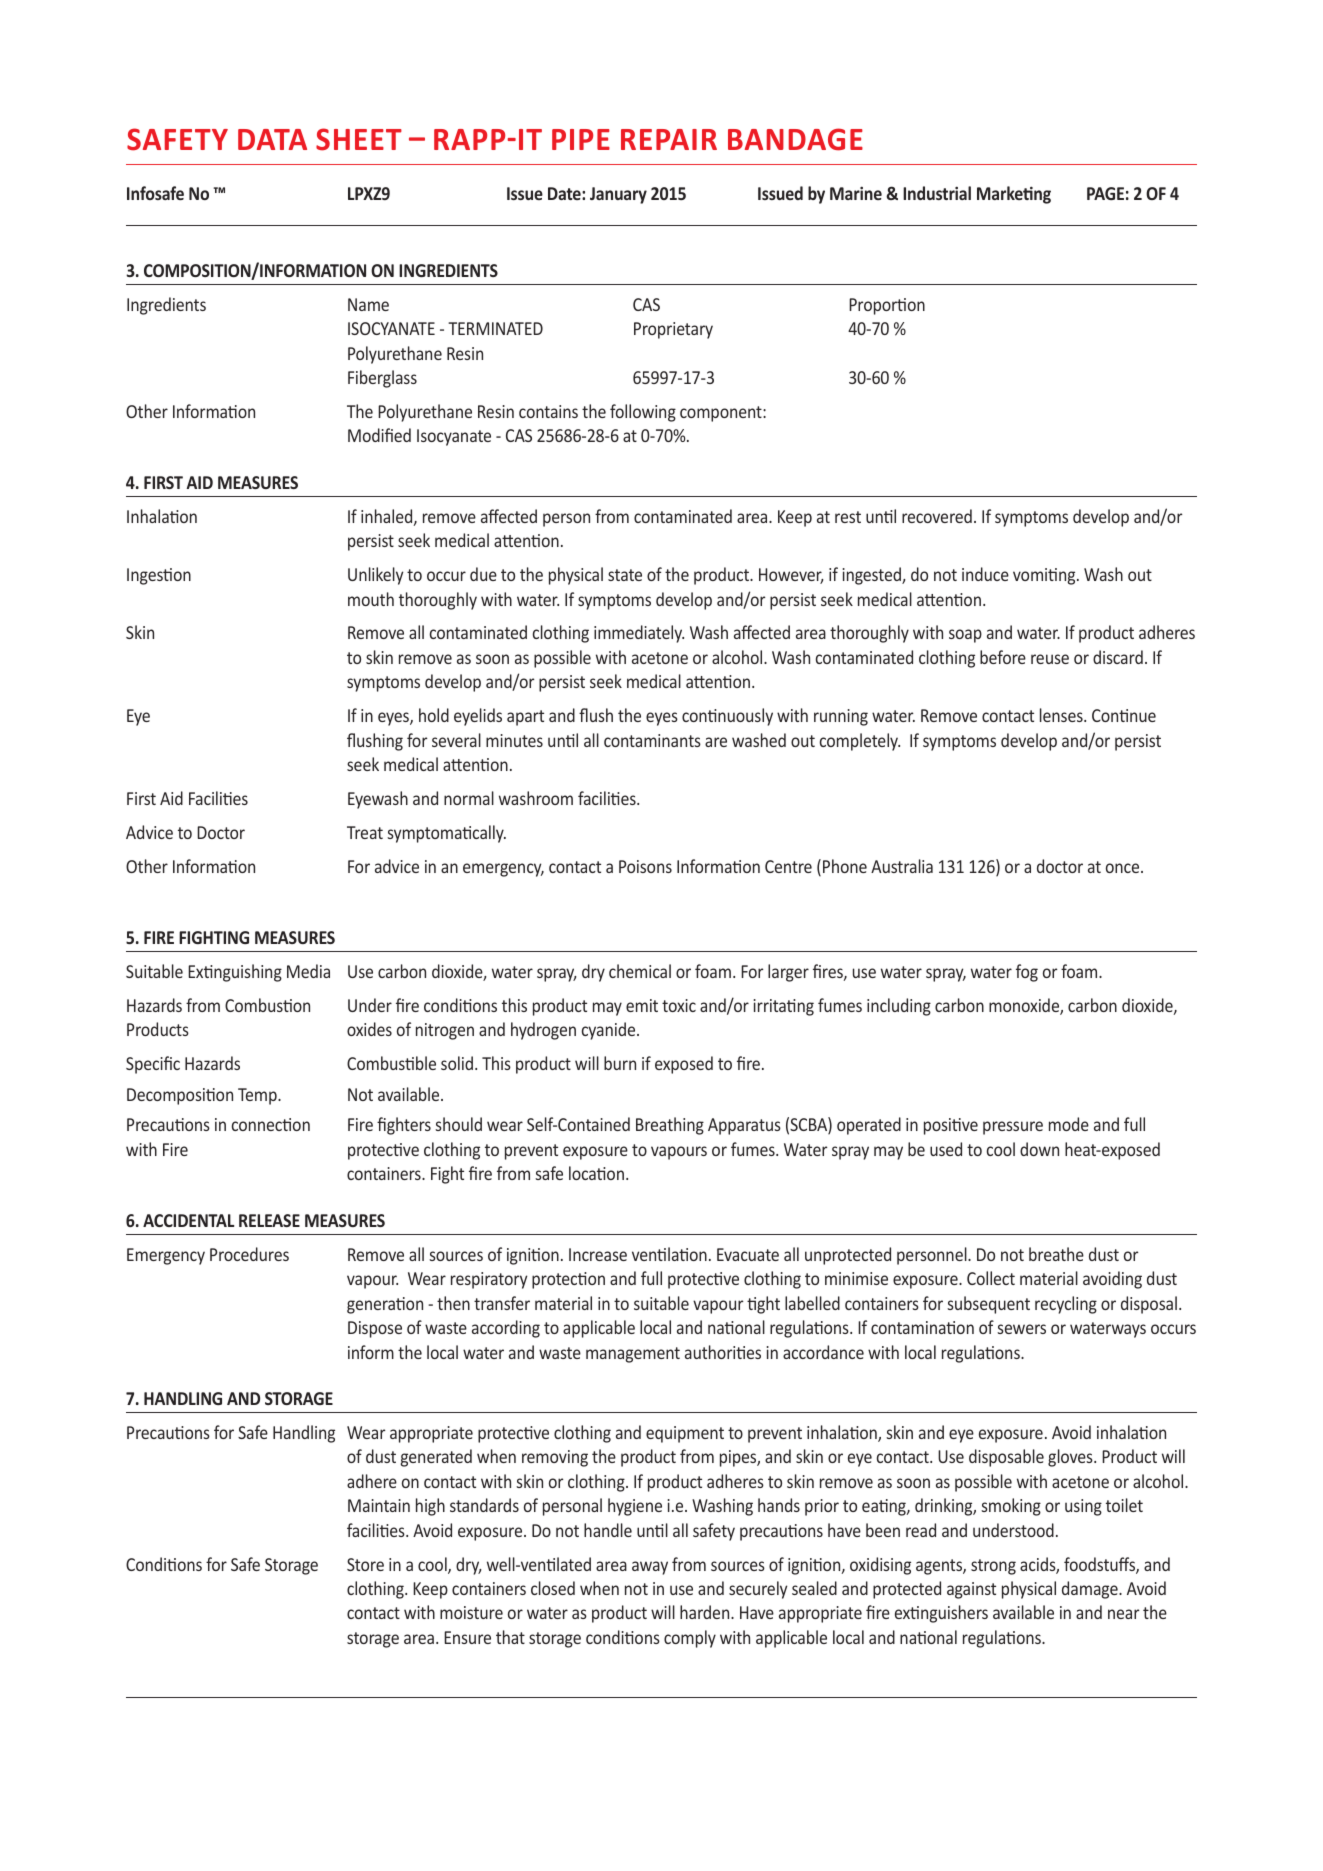 Image resolution: width=1323 pixels, height=1871 pixels. I want to click on state, so click(625, 575).
